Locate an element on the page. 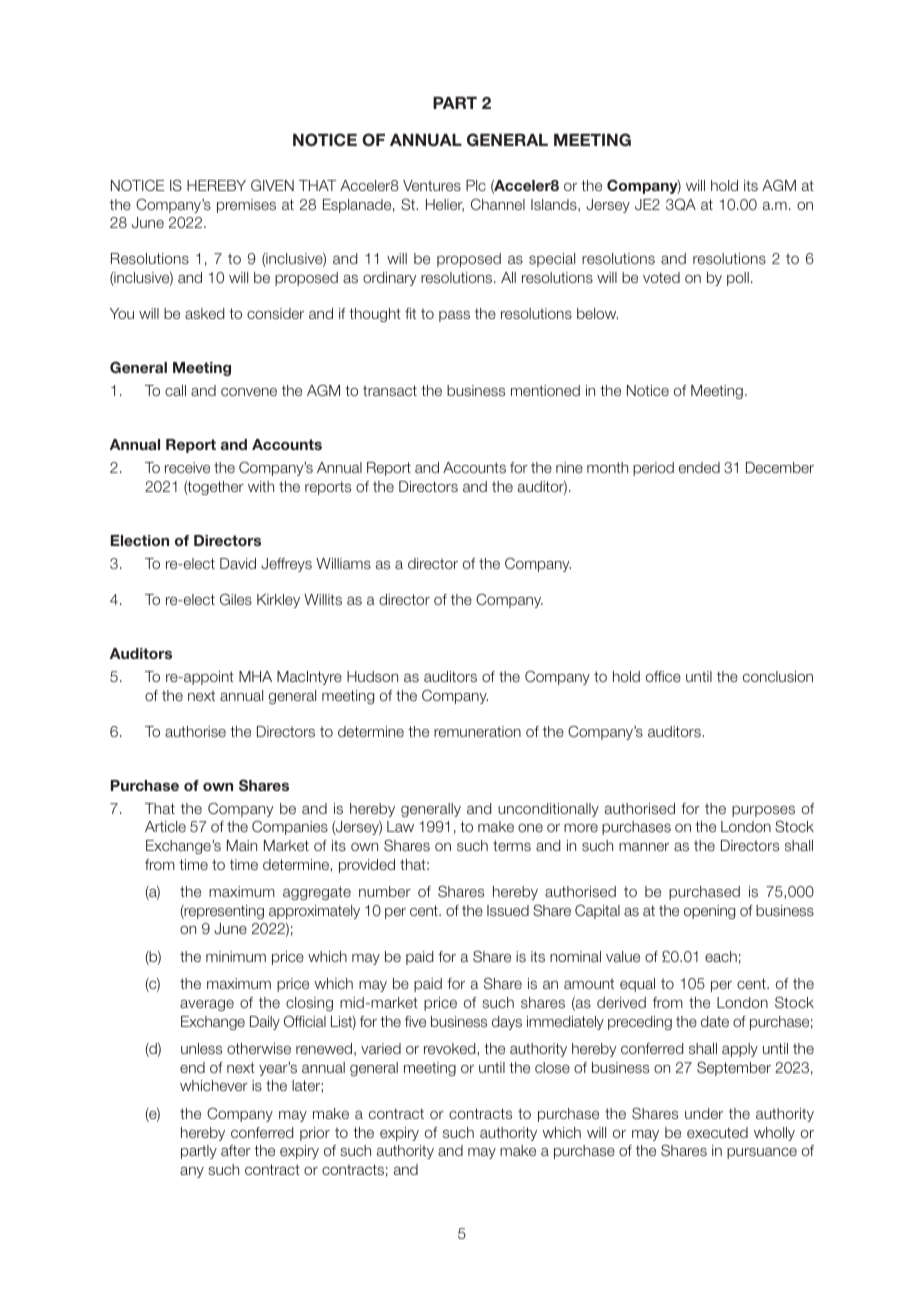  conclusion is located at coordinates (778, 676).
